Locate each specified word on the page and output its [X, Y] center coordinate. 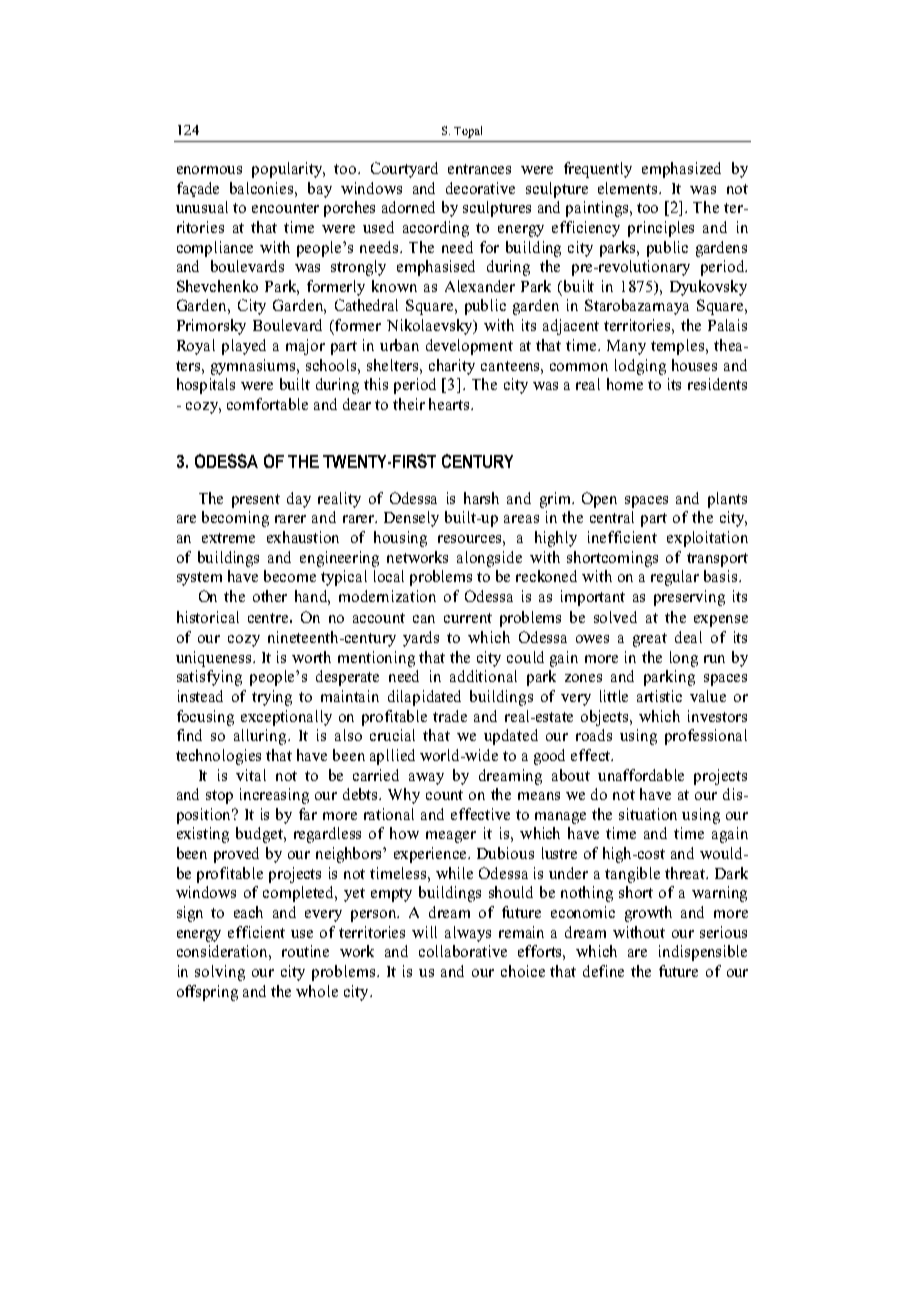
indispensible [703, 953]
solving [220, 973]
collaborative [463, 951]
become [290, 576]
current [468, 618]
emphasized [681, 170]
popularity [288, 170]
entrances [479, 169]
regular [675, 578]
